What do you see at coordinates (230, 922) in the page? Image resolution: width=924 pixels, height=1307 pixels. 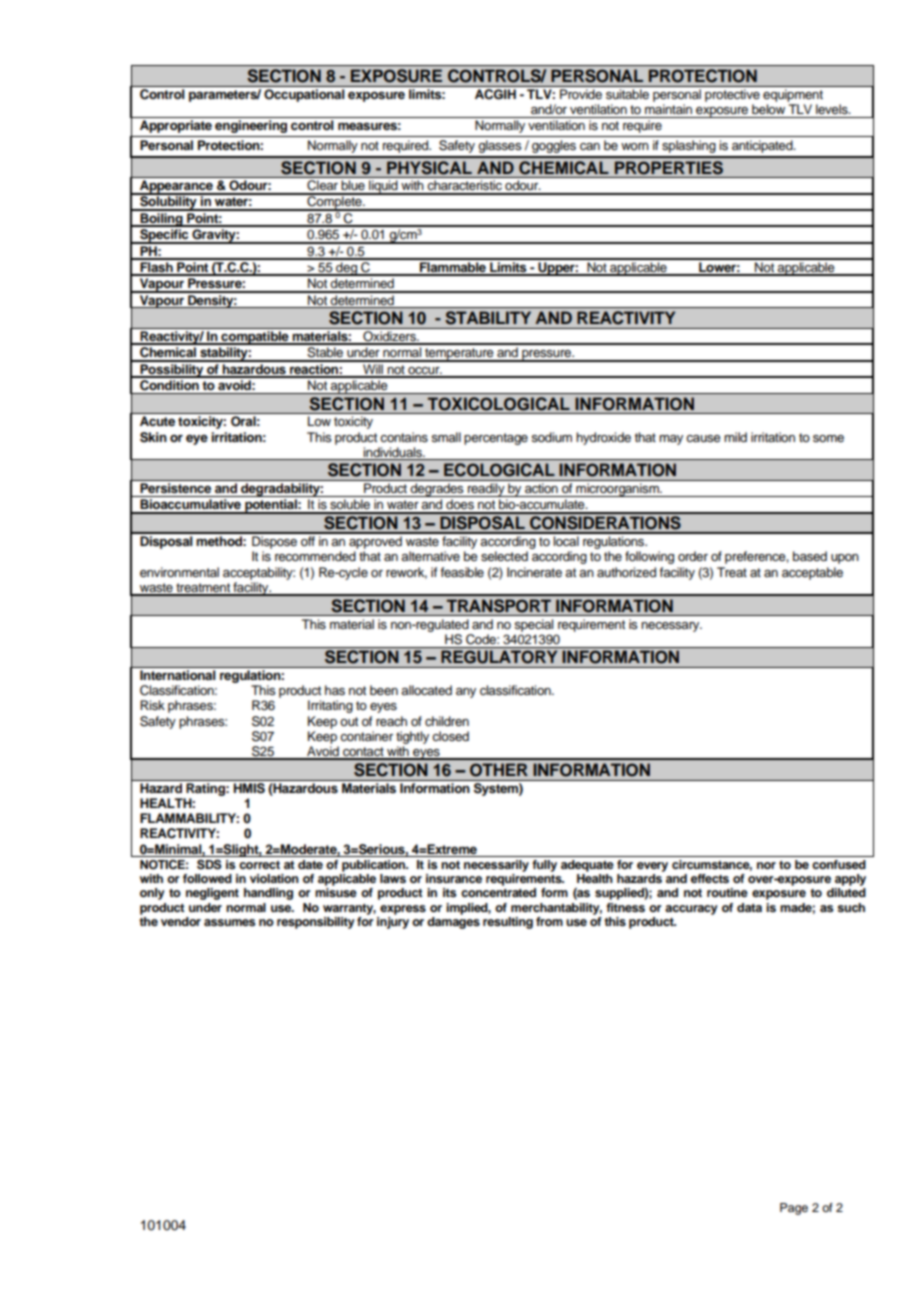 I see `assumes` at bounding box center [230, 922].
